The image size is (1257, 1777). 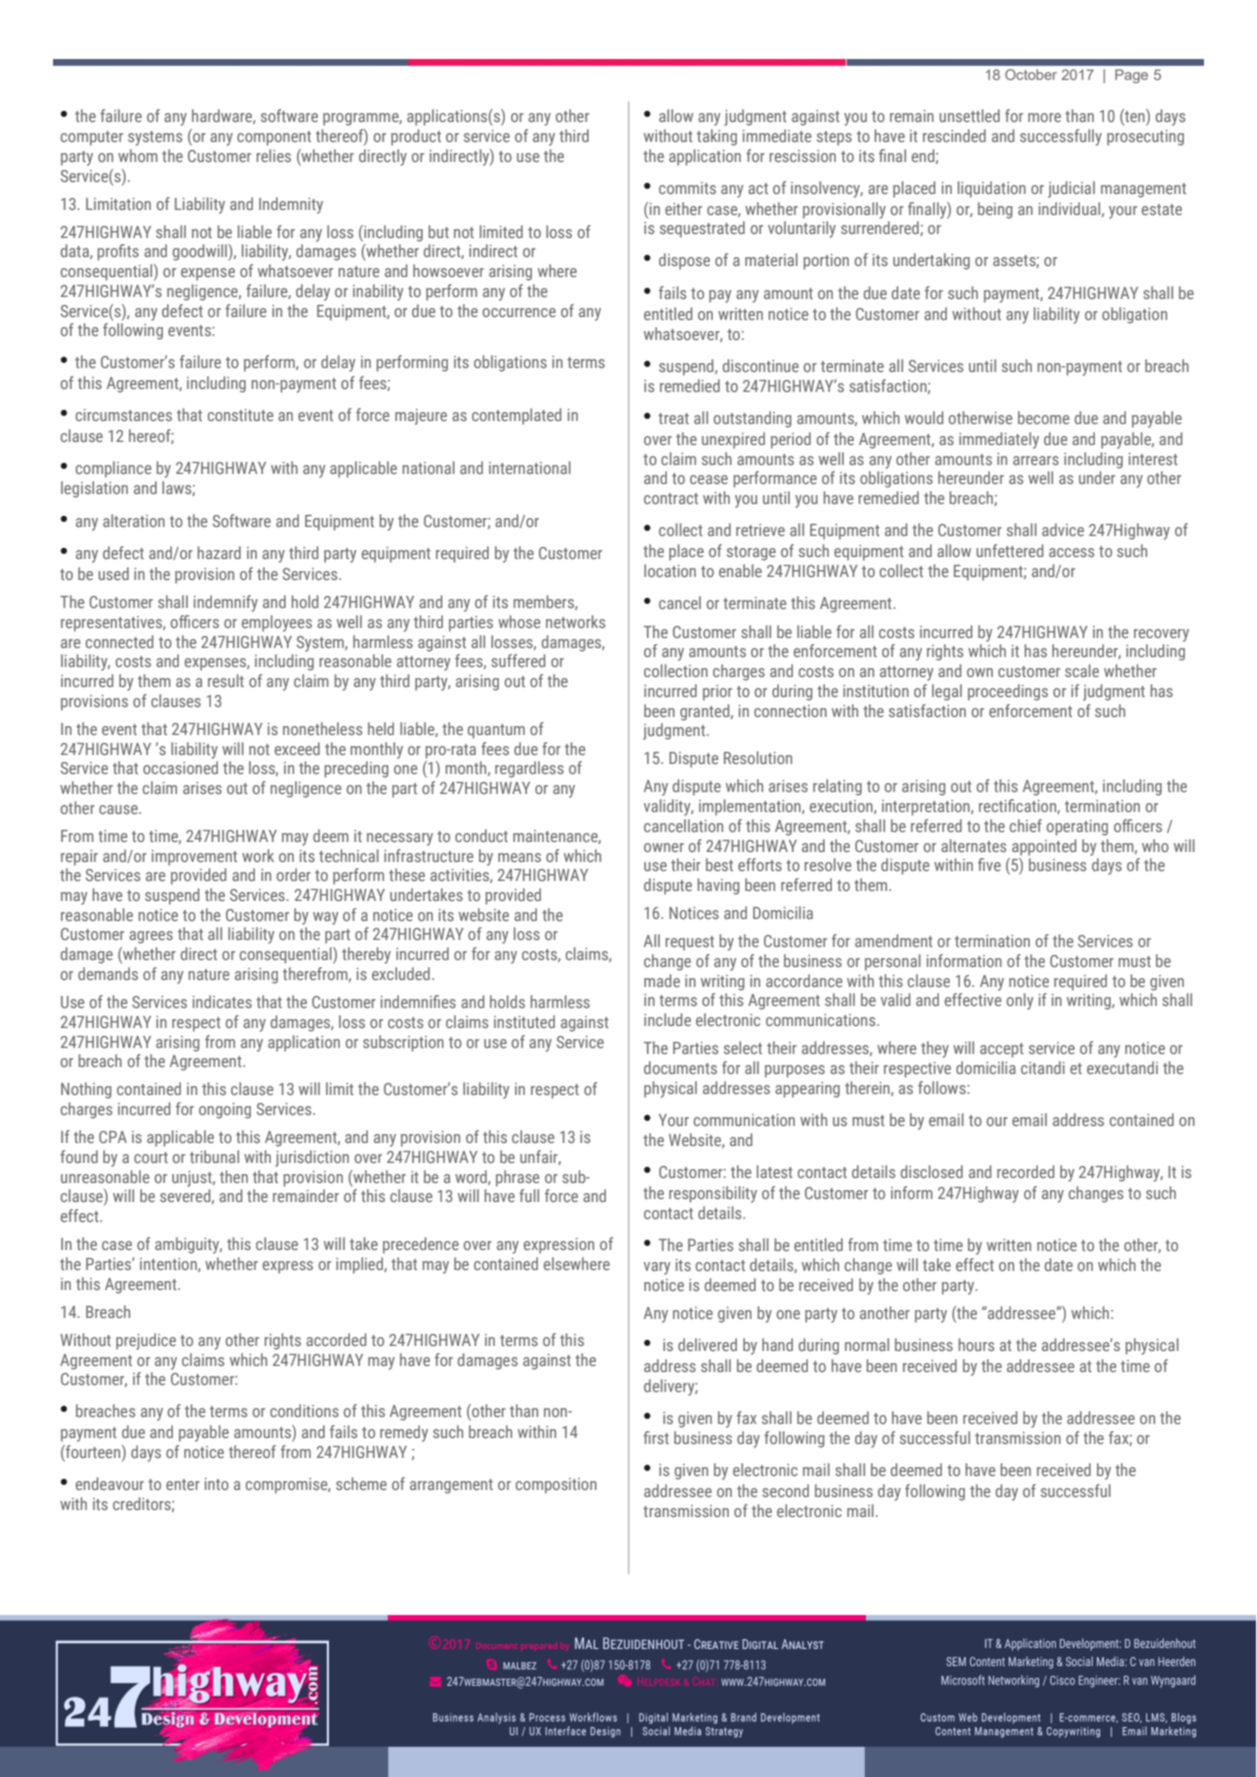 What do you see at coordinates (667, 1019) in the image?
I see `include` at bounding box center [667, 1019].
